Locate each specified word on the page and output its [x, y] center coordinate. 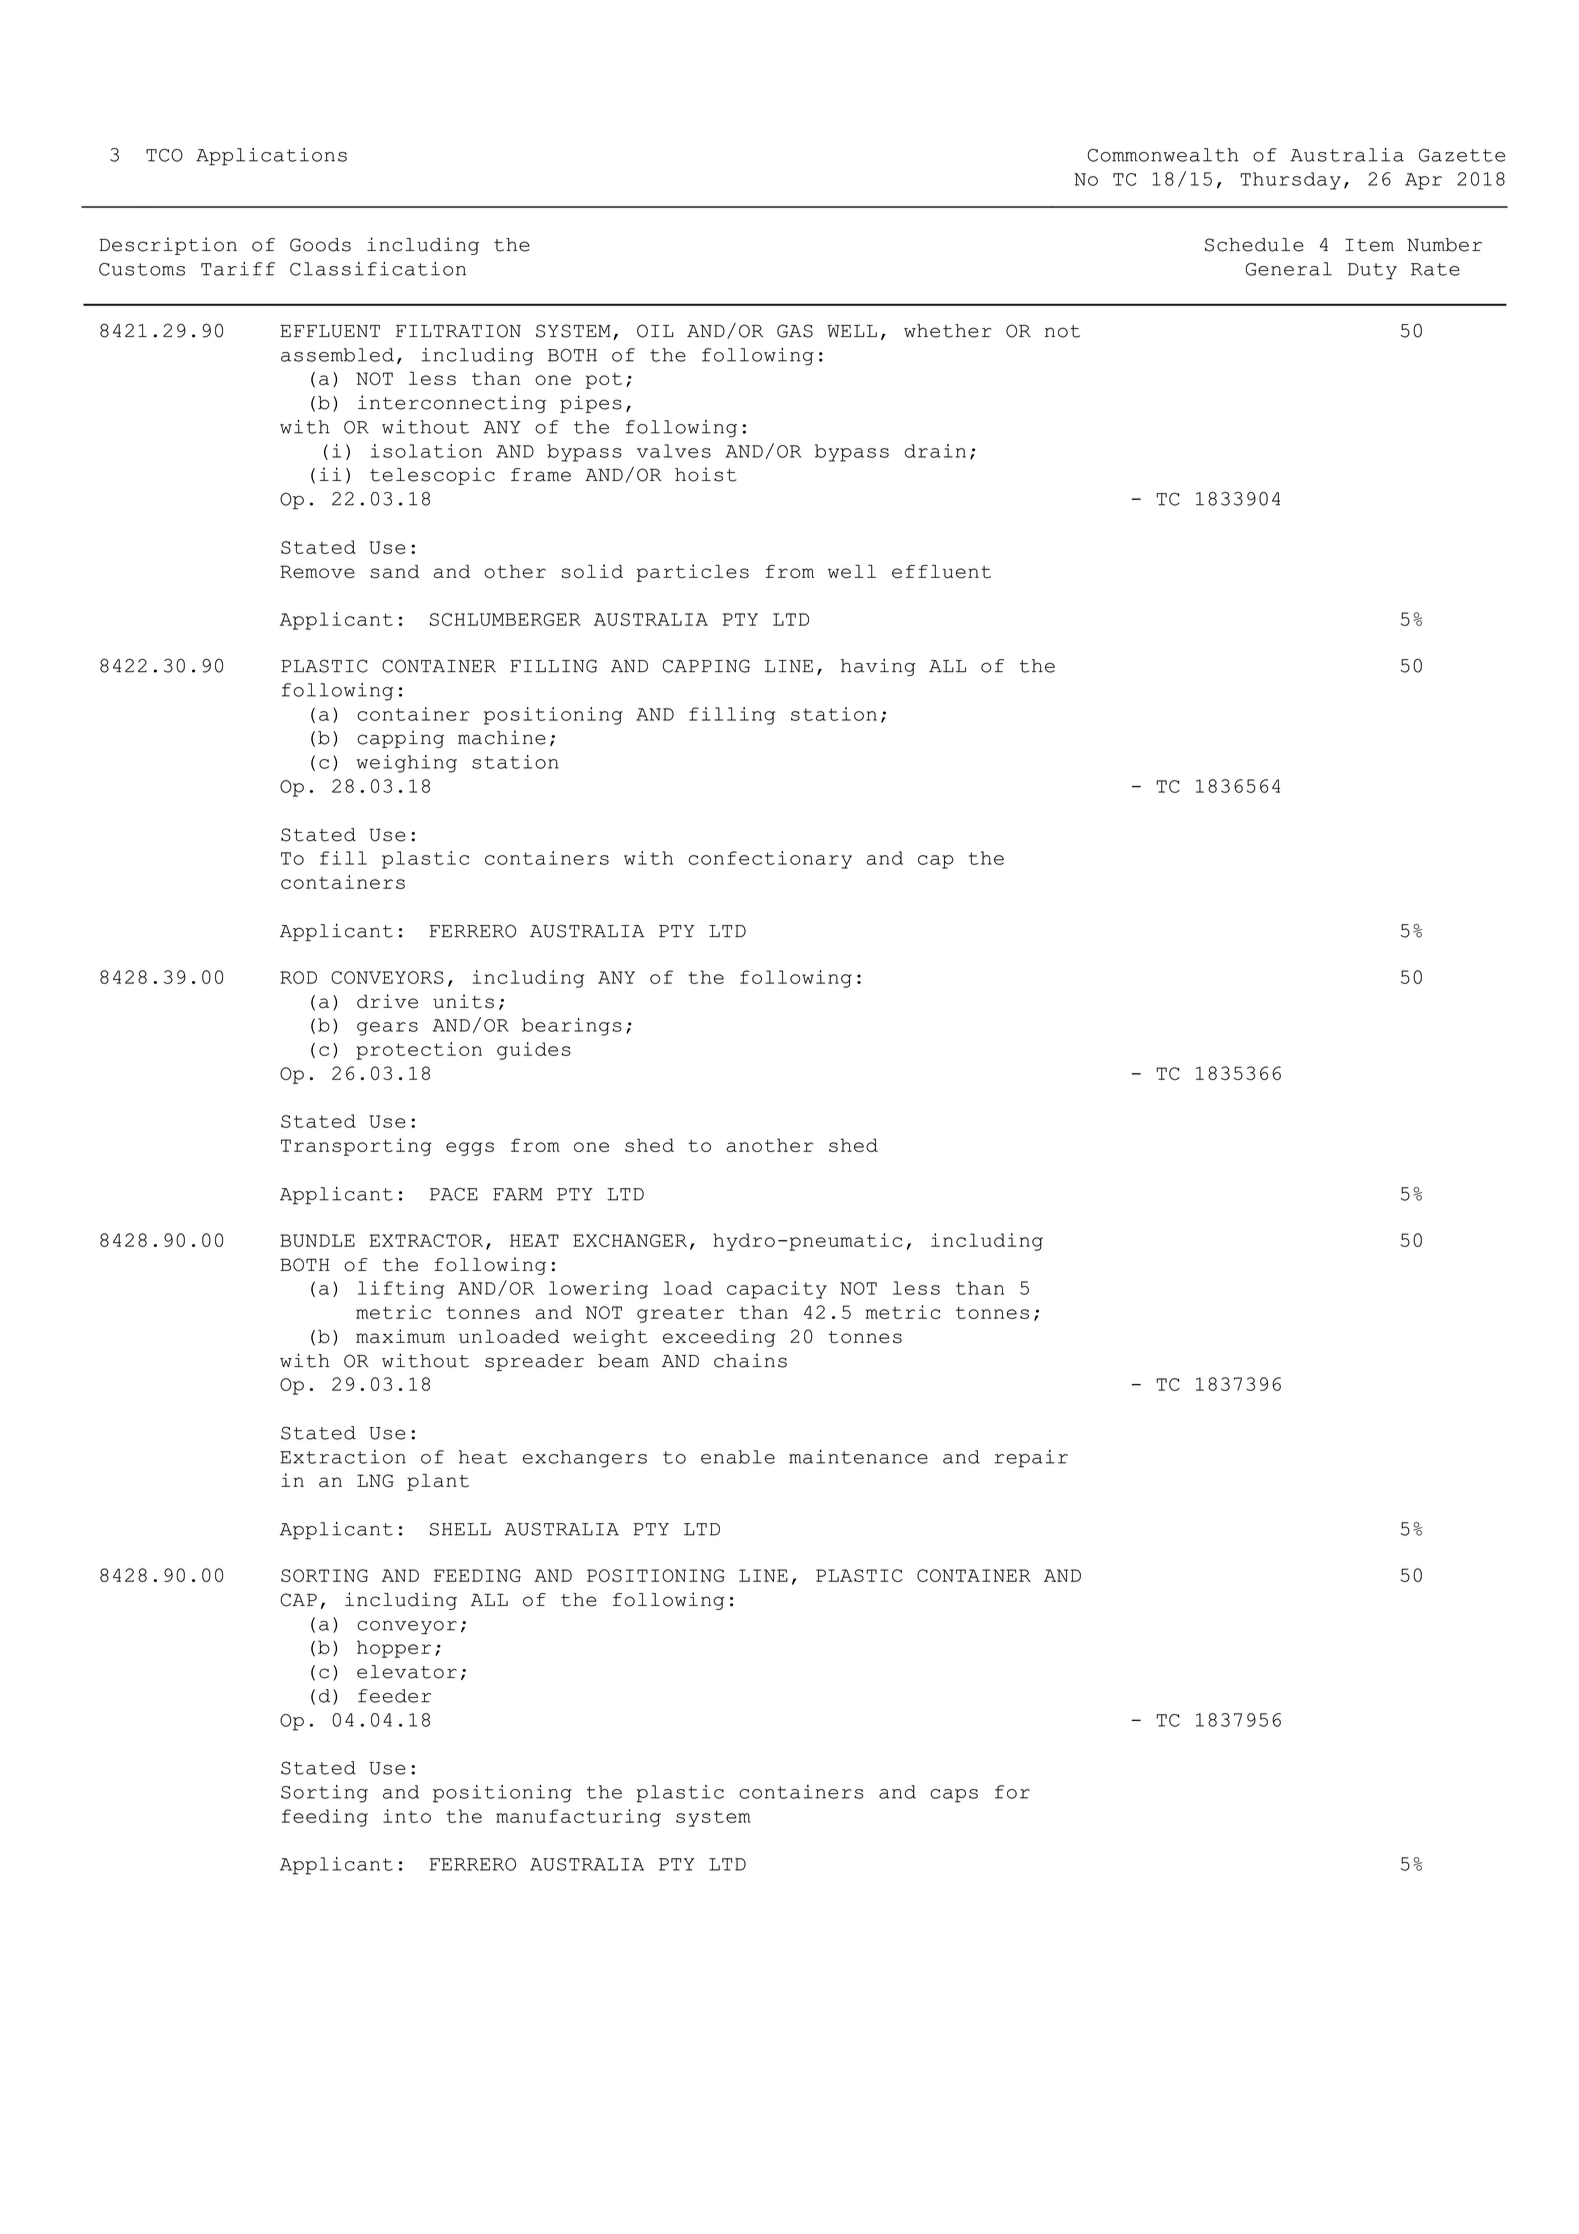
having [878, 667]
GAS [795, 331]
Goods [320, 245]
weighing [407, 764]
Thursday [1290, 181]
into [407, 1816]
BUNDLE [317, 1240]
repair [1031, 1459]
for [1012, 1792]
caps [954, 1796]
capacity [777, 1290]
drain [935, 451]
